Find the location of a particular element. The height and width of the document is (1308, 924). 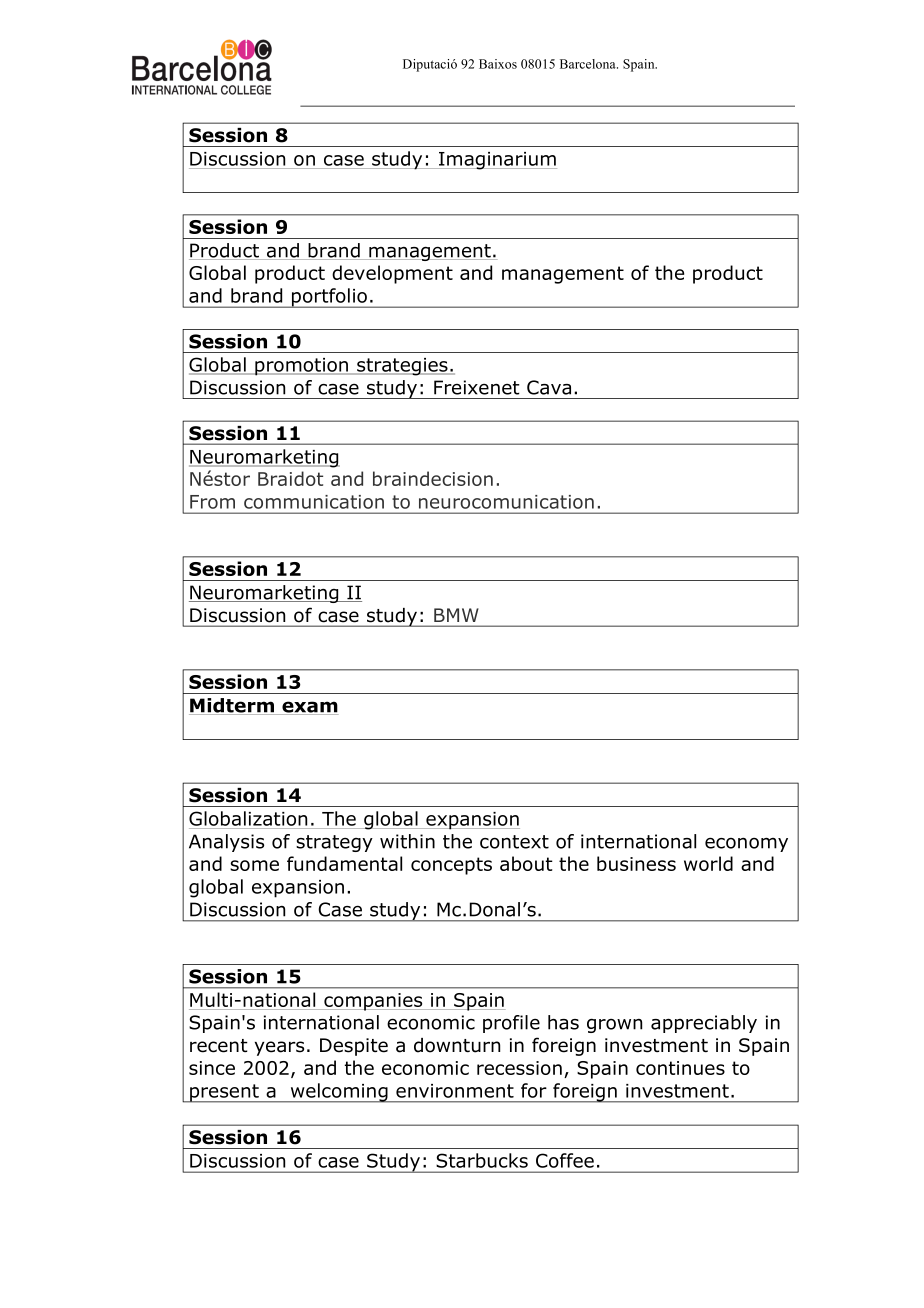

Starbucks is located at coordinates (482, 1160).
